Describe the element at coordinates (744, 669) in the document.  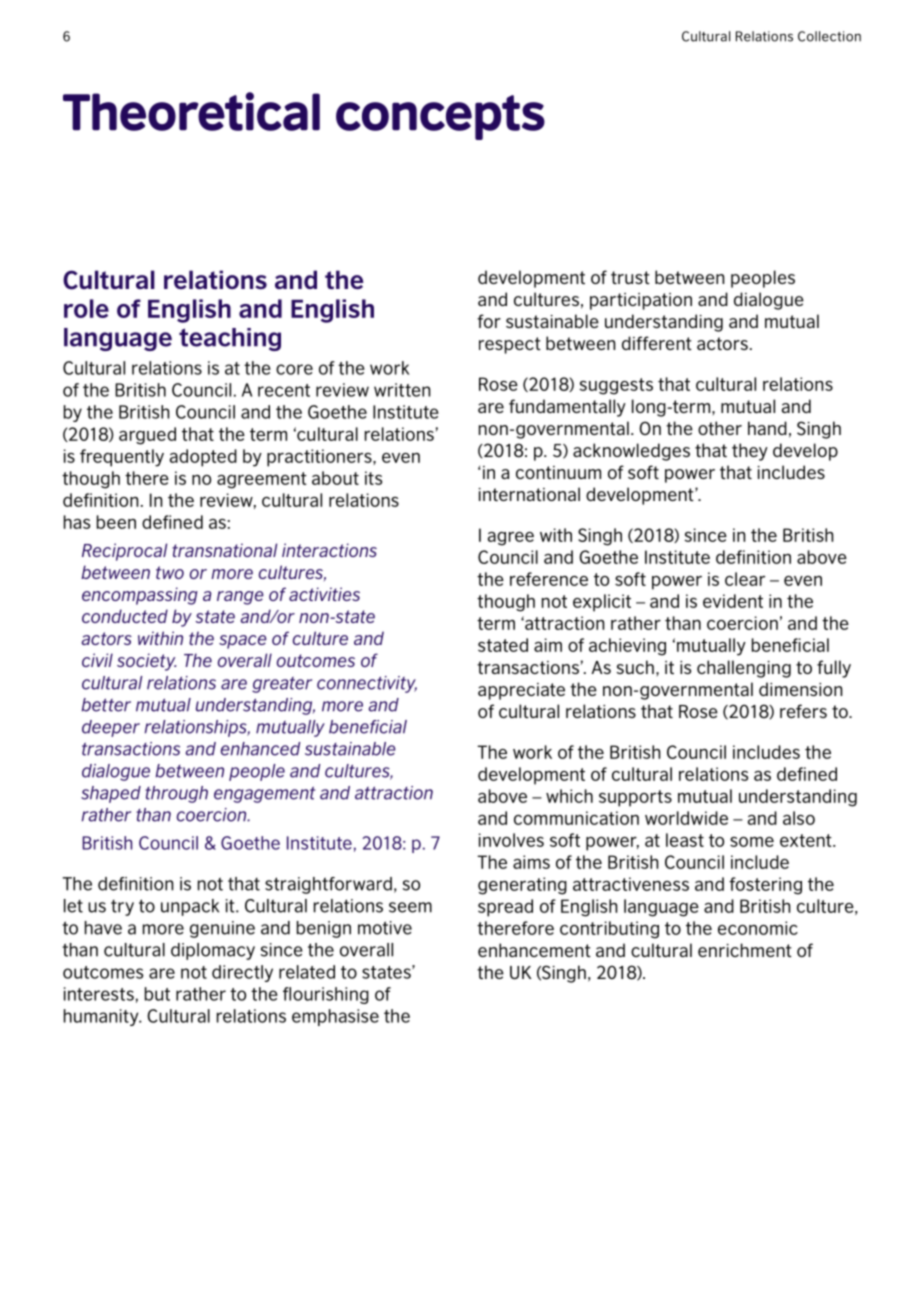
I see `challenging` at that location.
